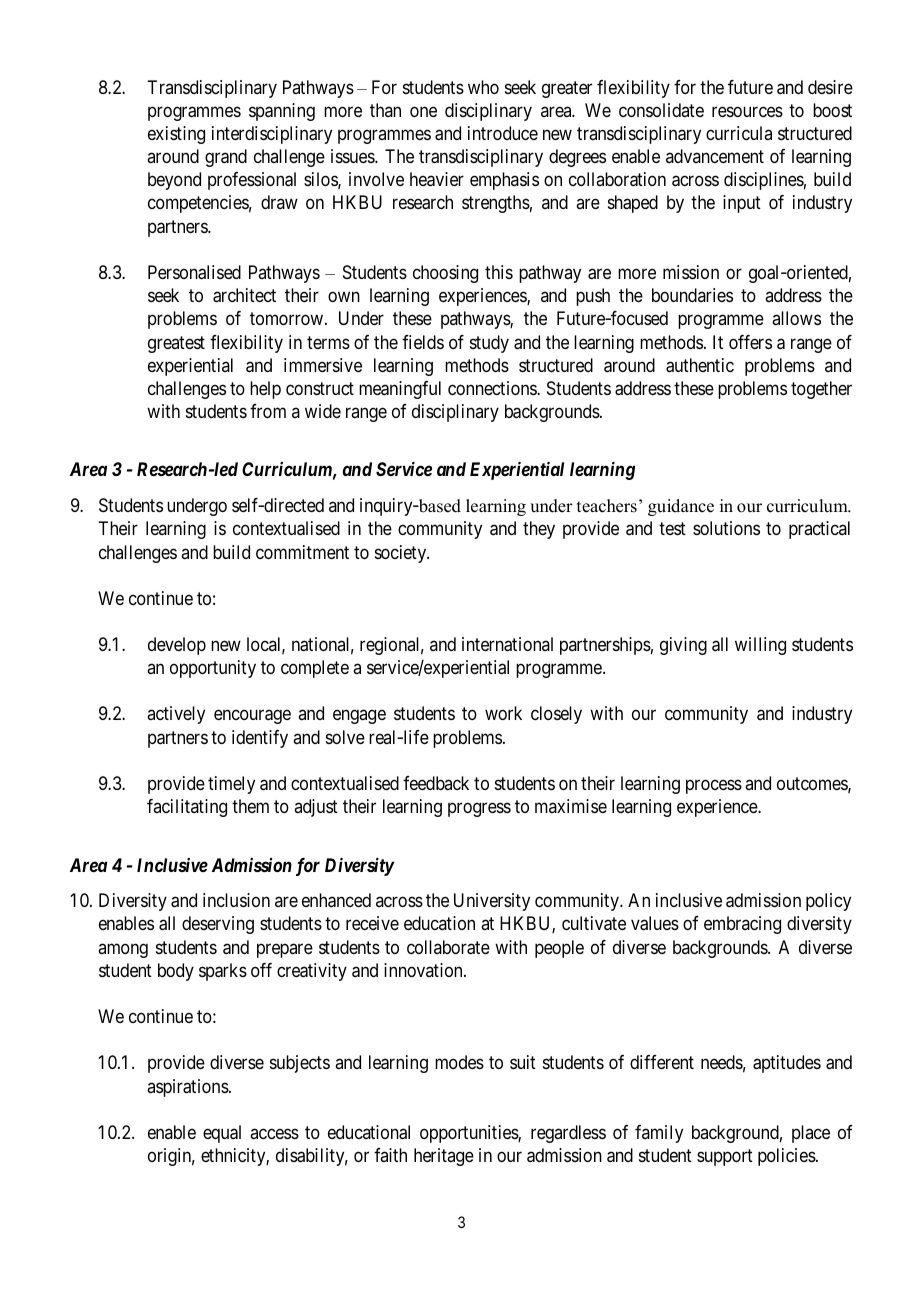 The height and width of the screenshot is (1308, 924). I want to click on develop, so click(177, 646).
